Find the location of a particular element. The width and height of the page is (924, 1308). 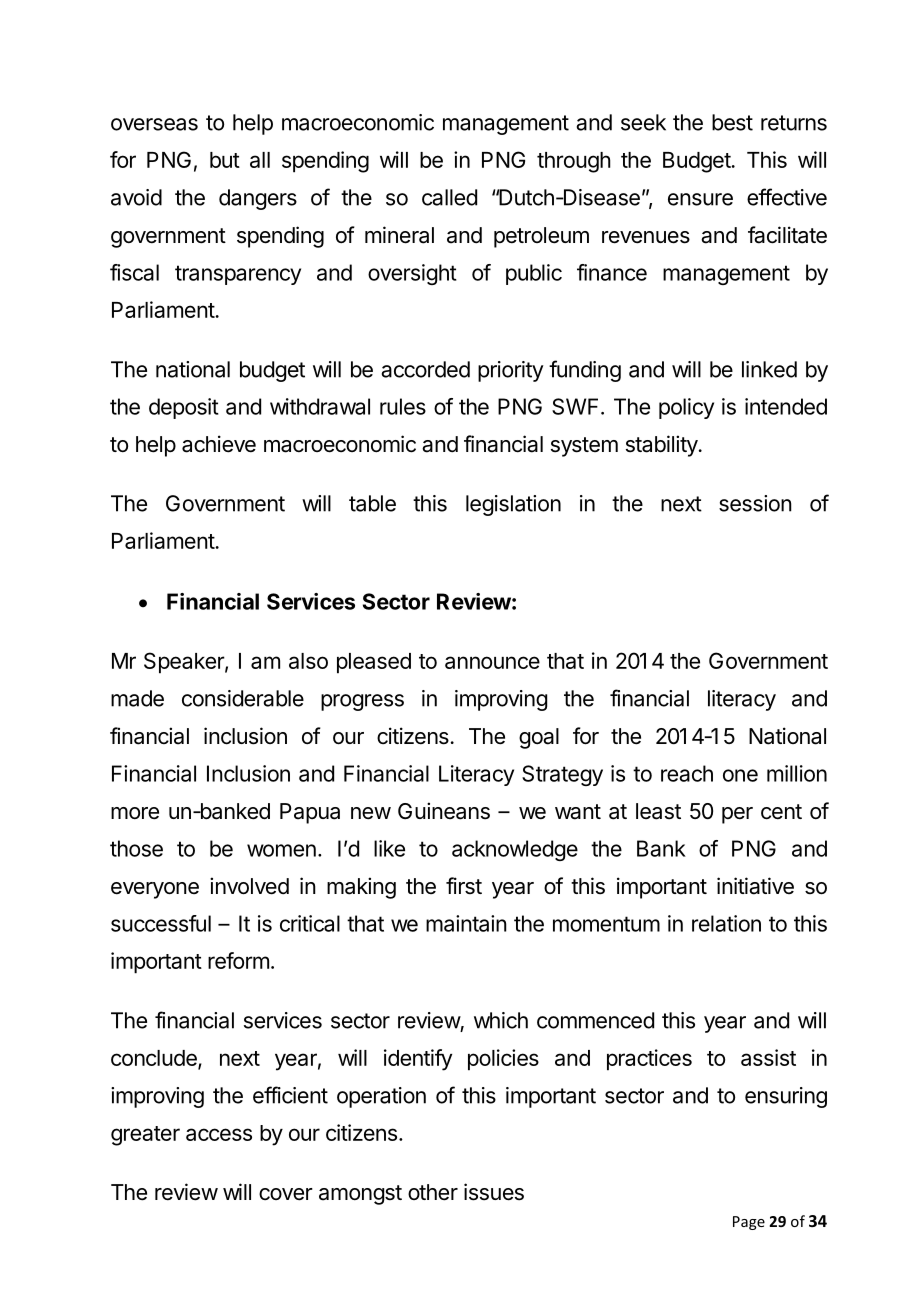

announce is located at coordinates (492, 662).
